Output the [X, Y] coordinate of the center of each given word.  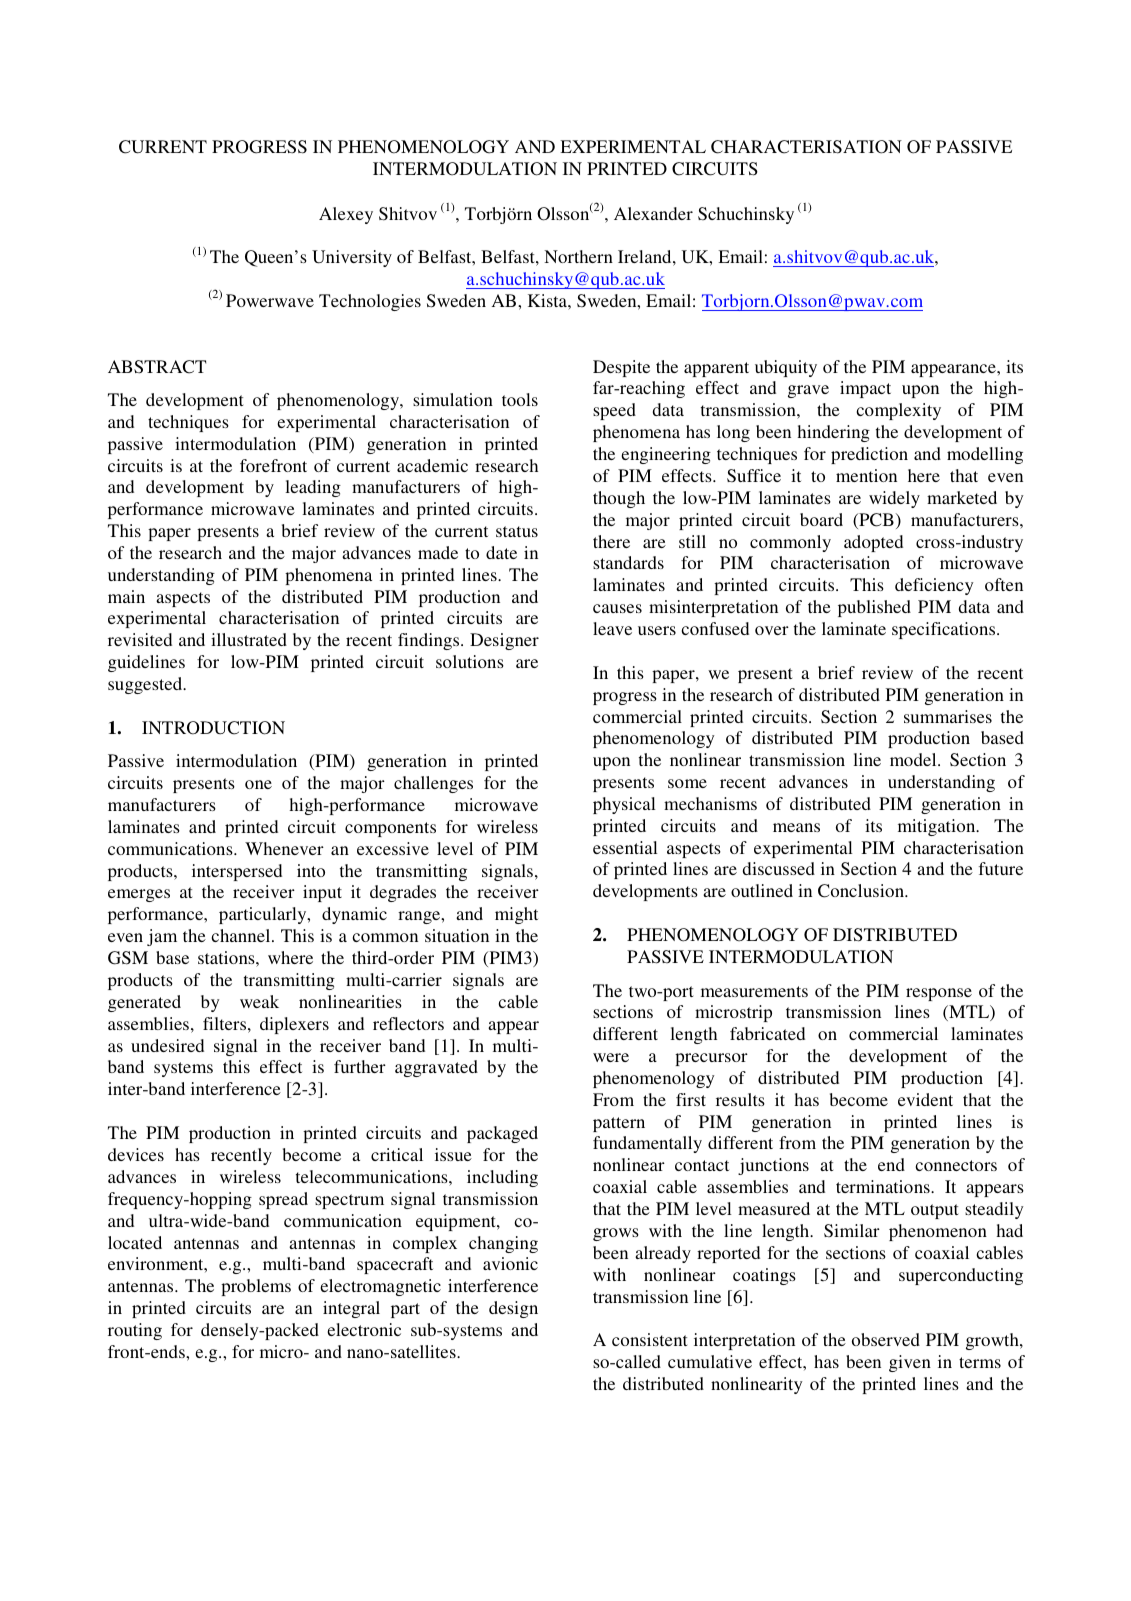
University [352, 258]
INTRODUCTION [213, 728]
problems [256, 1287]
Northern [578, 256]
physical [624, 805]
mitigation [938, 827]
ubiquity [786, 368]
